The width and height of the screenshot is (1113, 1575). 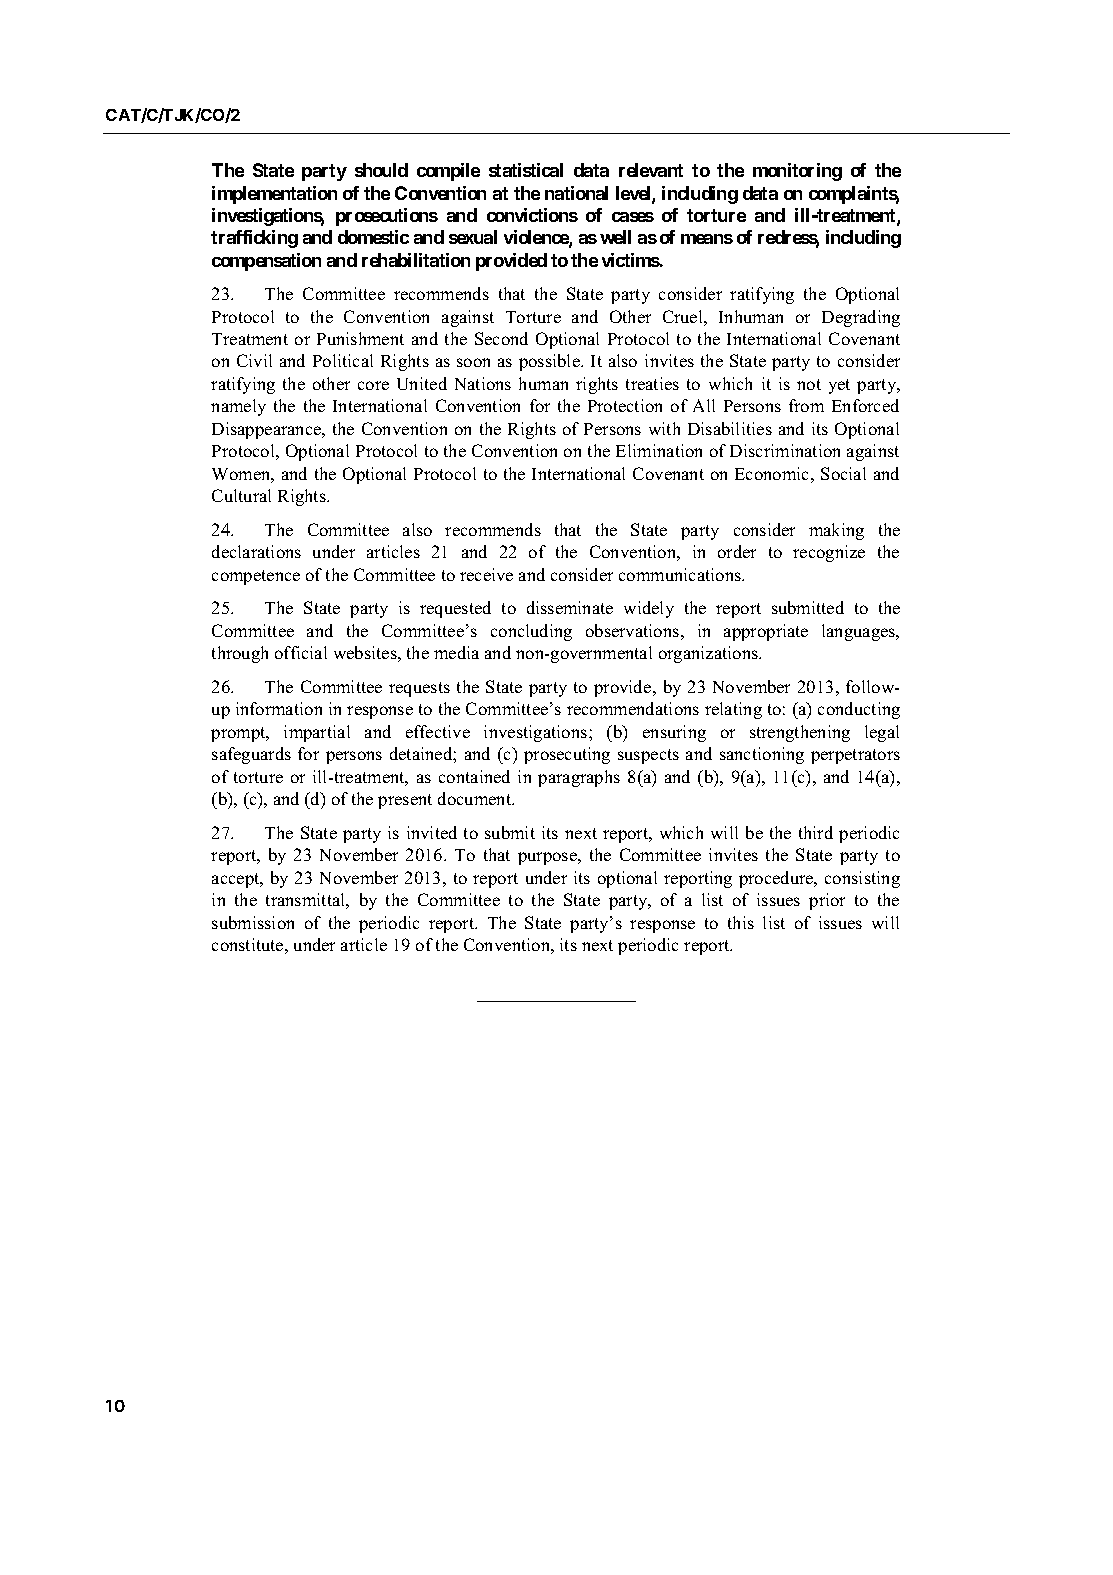 What do you see at coordinates (829, 553) in the screenshot?
I see `recognize` at bounding box center [829, 553].
